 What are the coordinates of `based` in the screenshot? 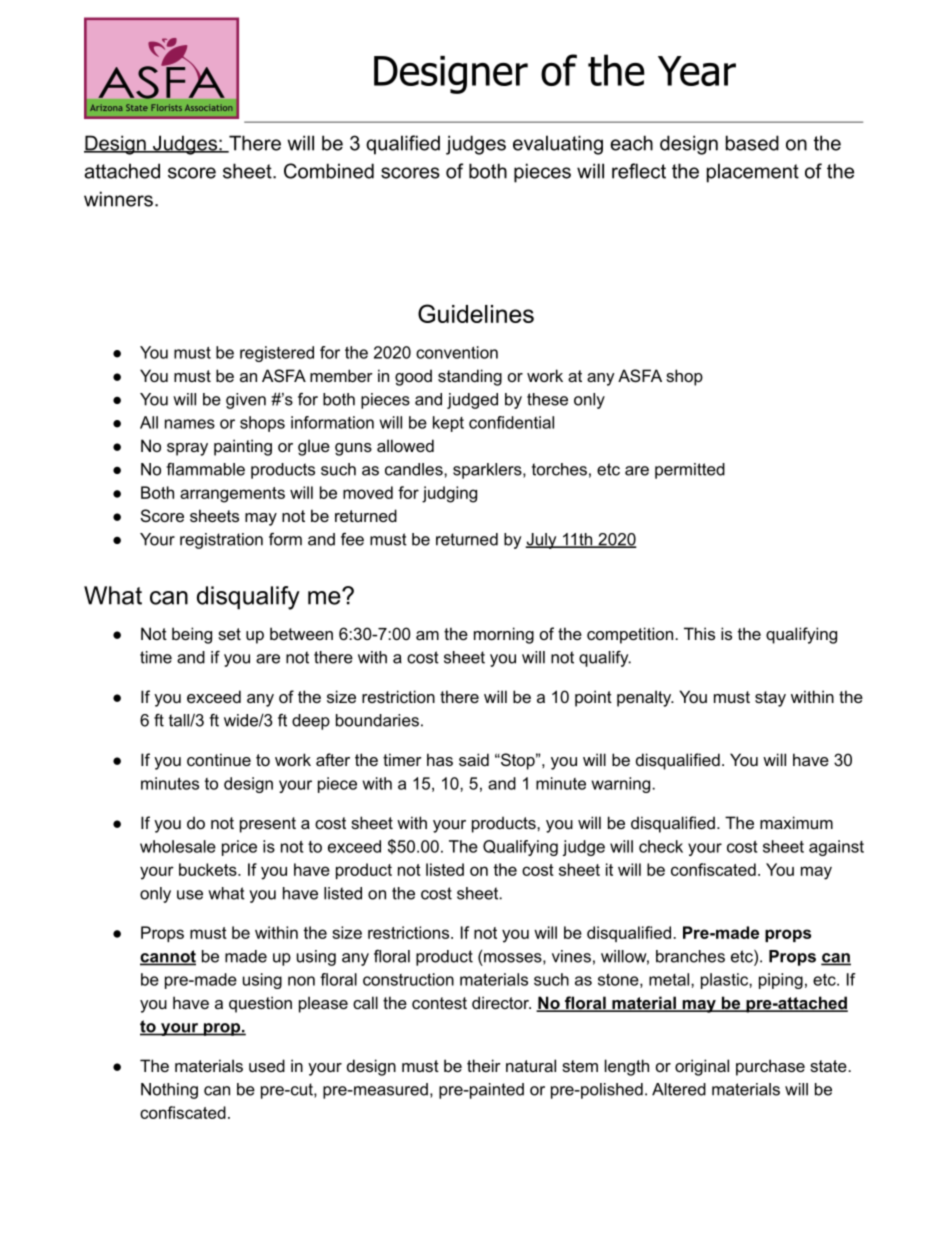 It's located at (752, 143).
